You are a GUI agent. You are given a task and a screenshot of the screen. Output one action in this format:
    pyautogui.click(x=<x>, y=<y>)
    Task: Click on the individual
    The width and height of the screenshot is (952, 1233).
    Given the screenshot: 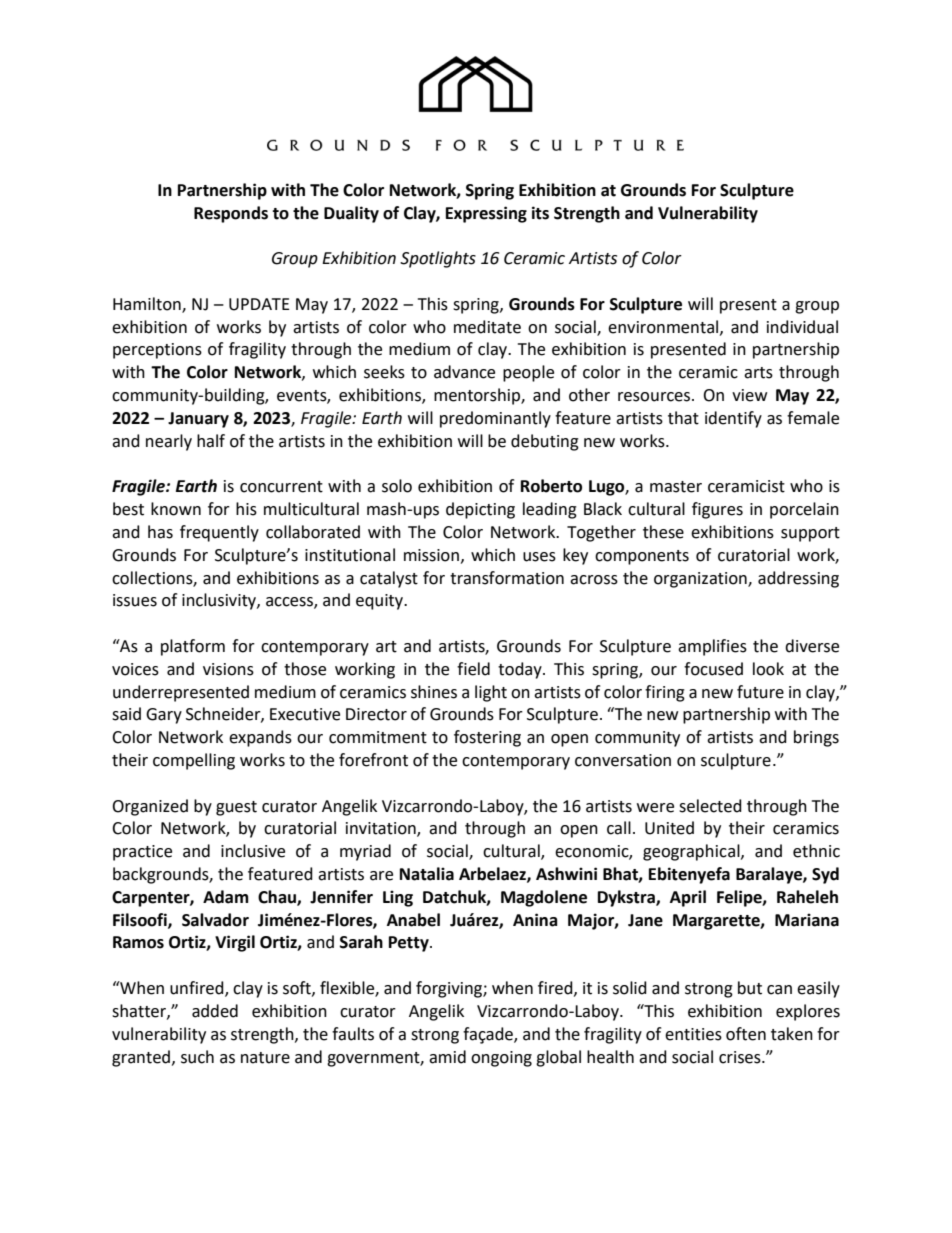 What is the action you would take?
    pyautogui.click(x=802, y=327)
